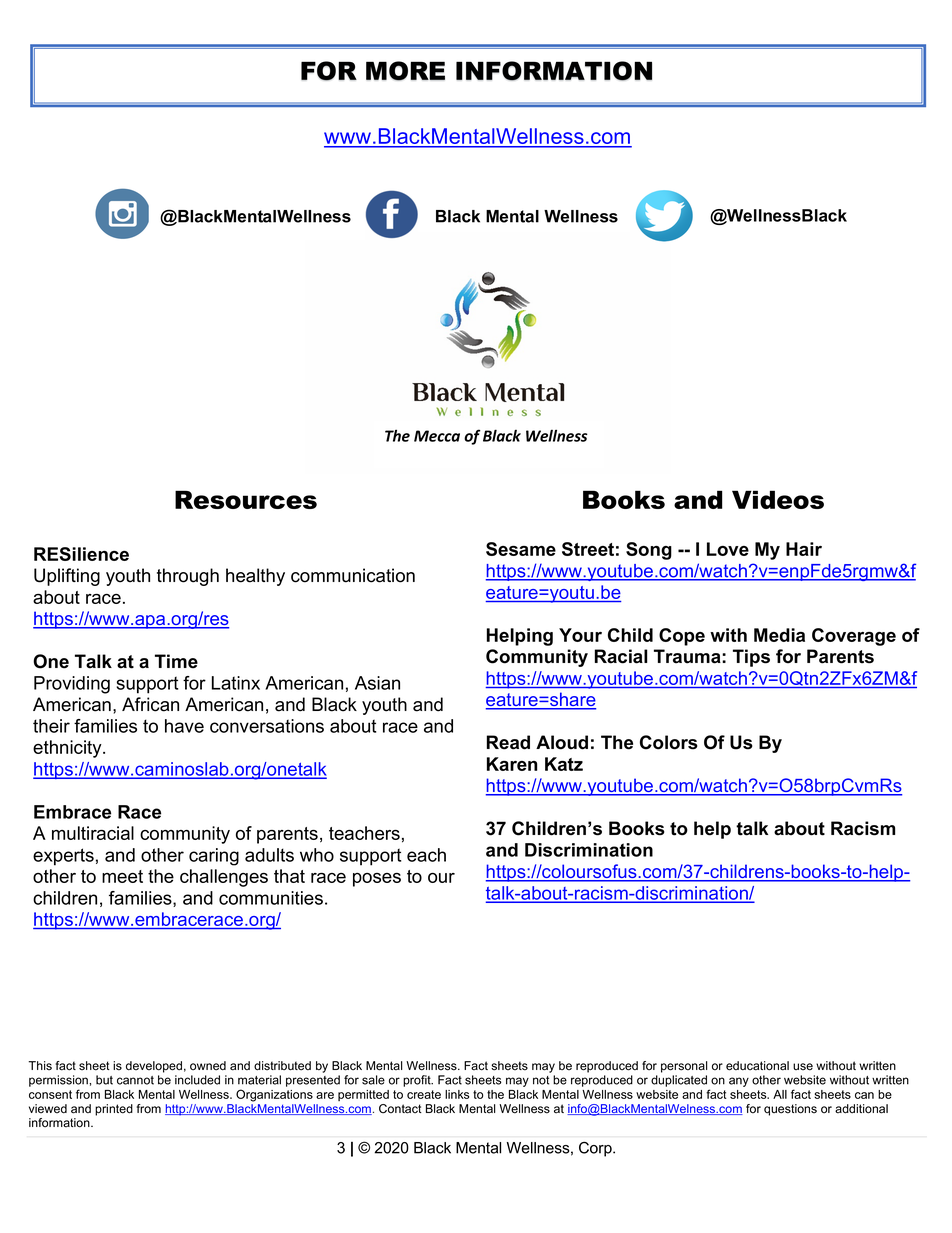 The width and height of the screenshot is (952, 1233). I want to click on Mecca, so click(437, 436).
